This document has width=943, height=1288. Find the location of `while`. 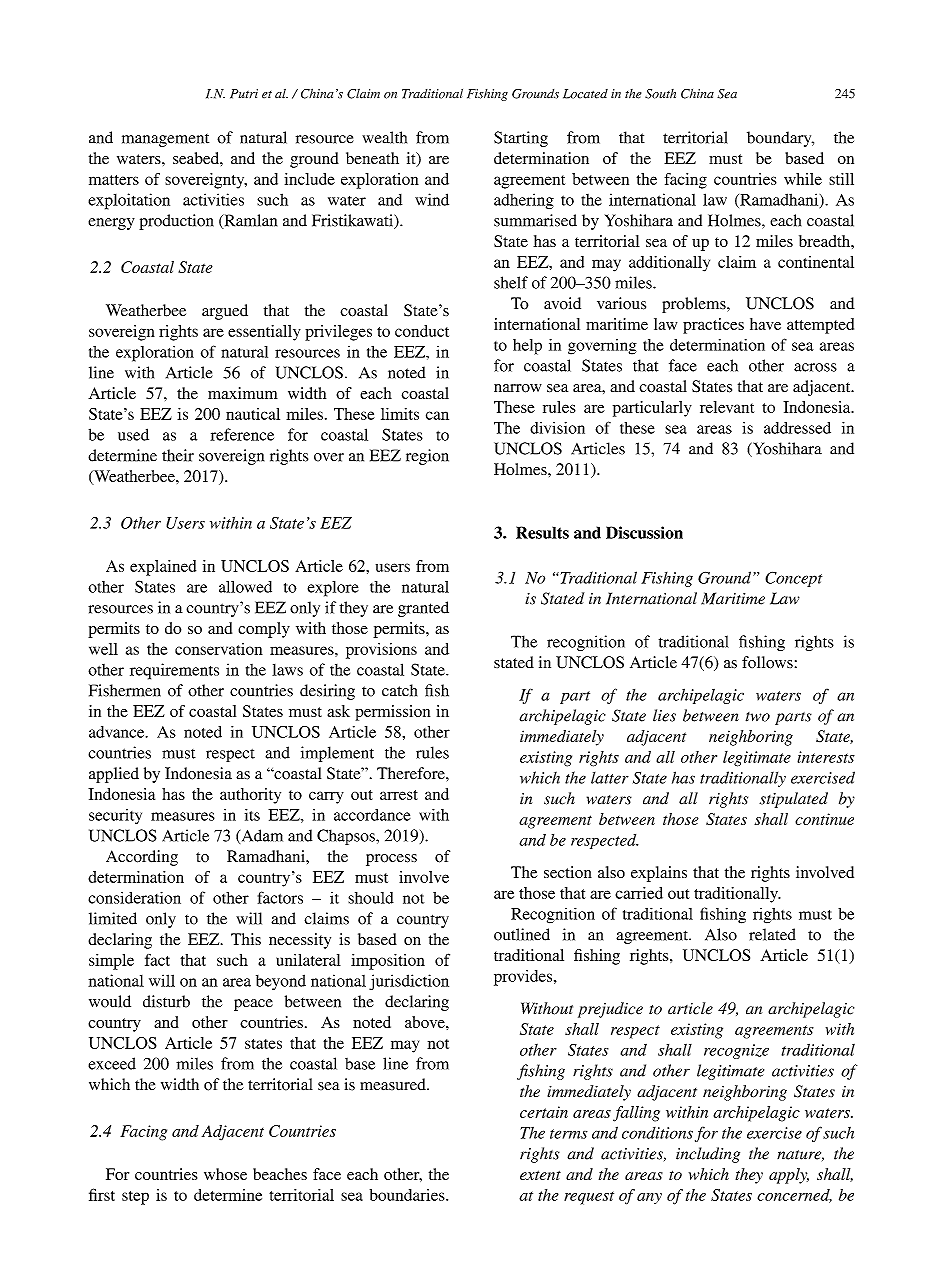

while is located at coordinates (803, 179).
